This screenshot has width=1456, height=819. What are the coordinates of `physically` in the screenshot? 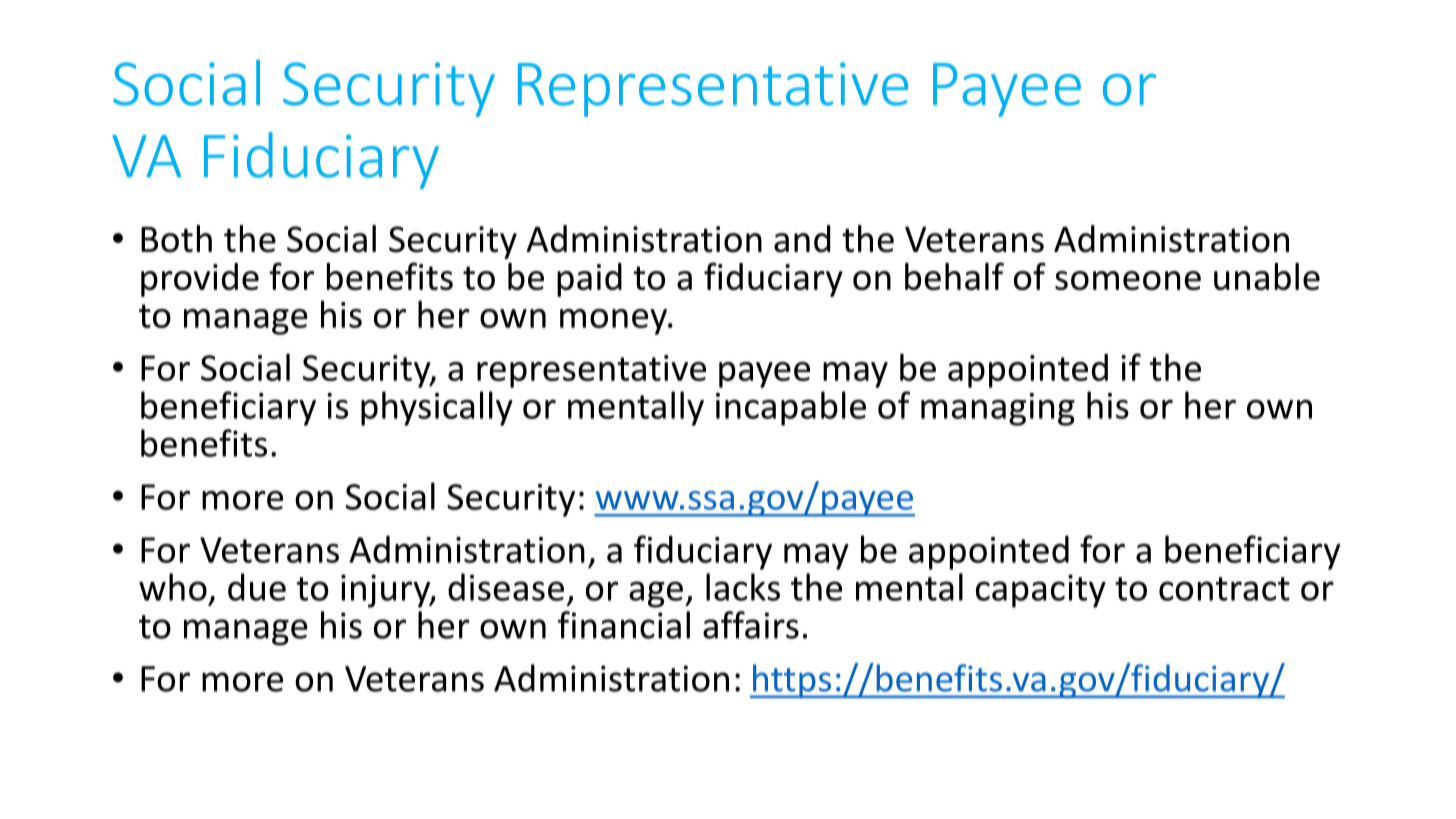 It's located at (437, 408).
